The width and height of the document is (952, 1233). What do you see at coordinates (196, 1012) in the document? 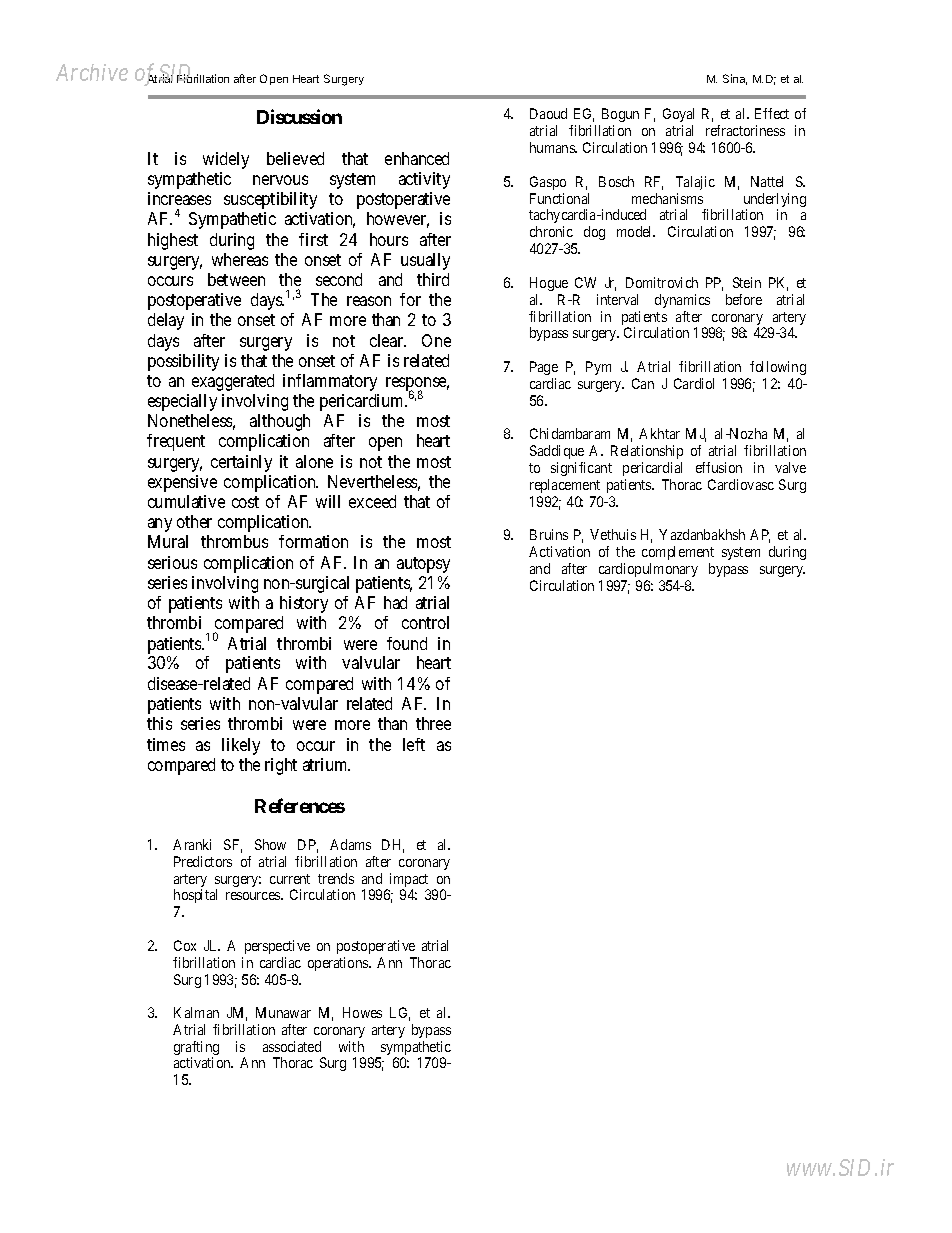
I see `Kalman` at bounding box center [196, 1012].
